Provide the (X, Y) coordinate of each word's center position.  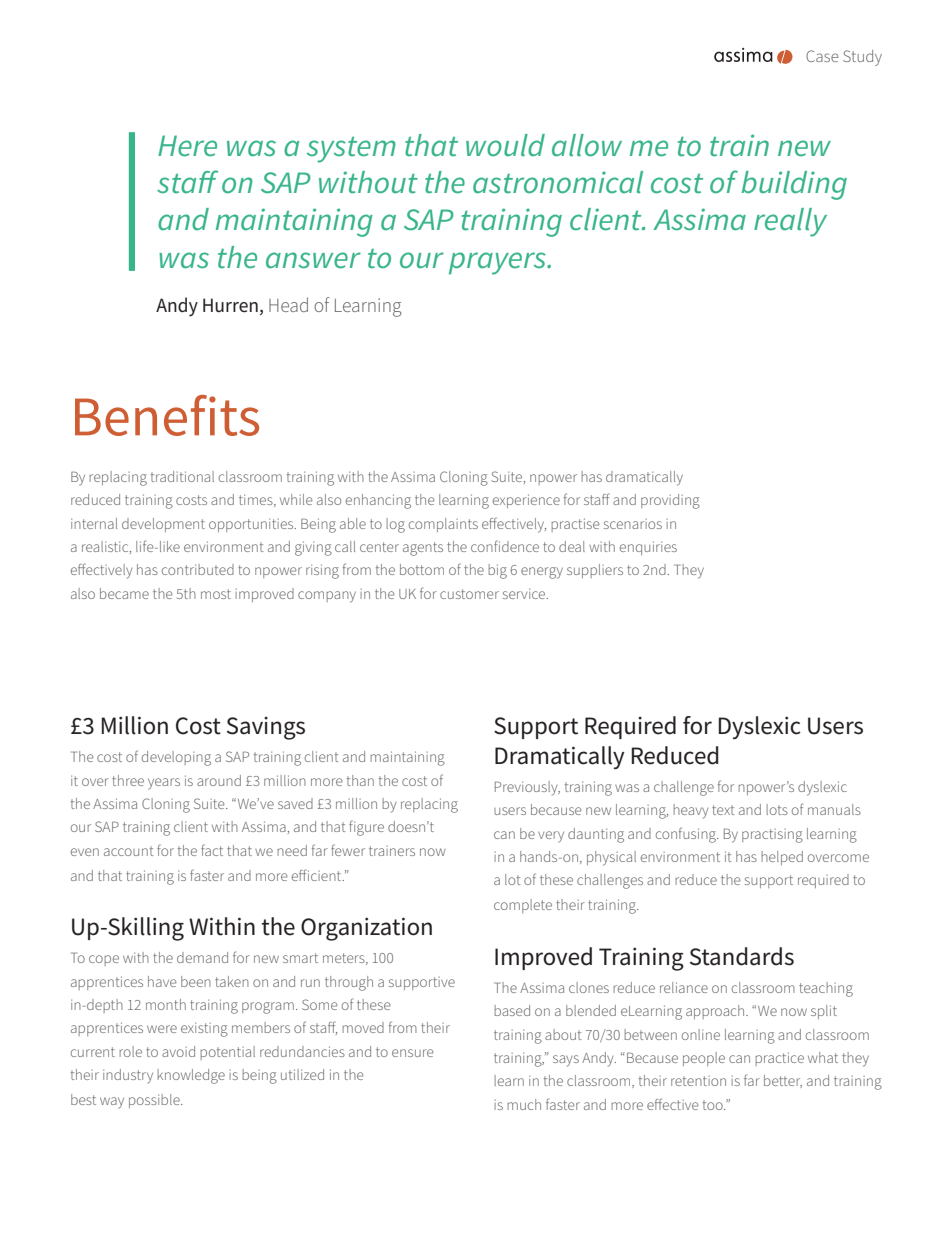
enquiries (648, 548)
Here (187, 146)
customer (469, 594)
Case (822, 56)
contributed (198, 569)
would (505, 145)
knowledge (191, 1076)
